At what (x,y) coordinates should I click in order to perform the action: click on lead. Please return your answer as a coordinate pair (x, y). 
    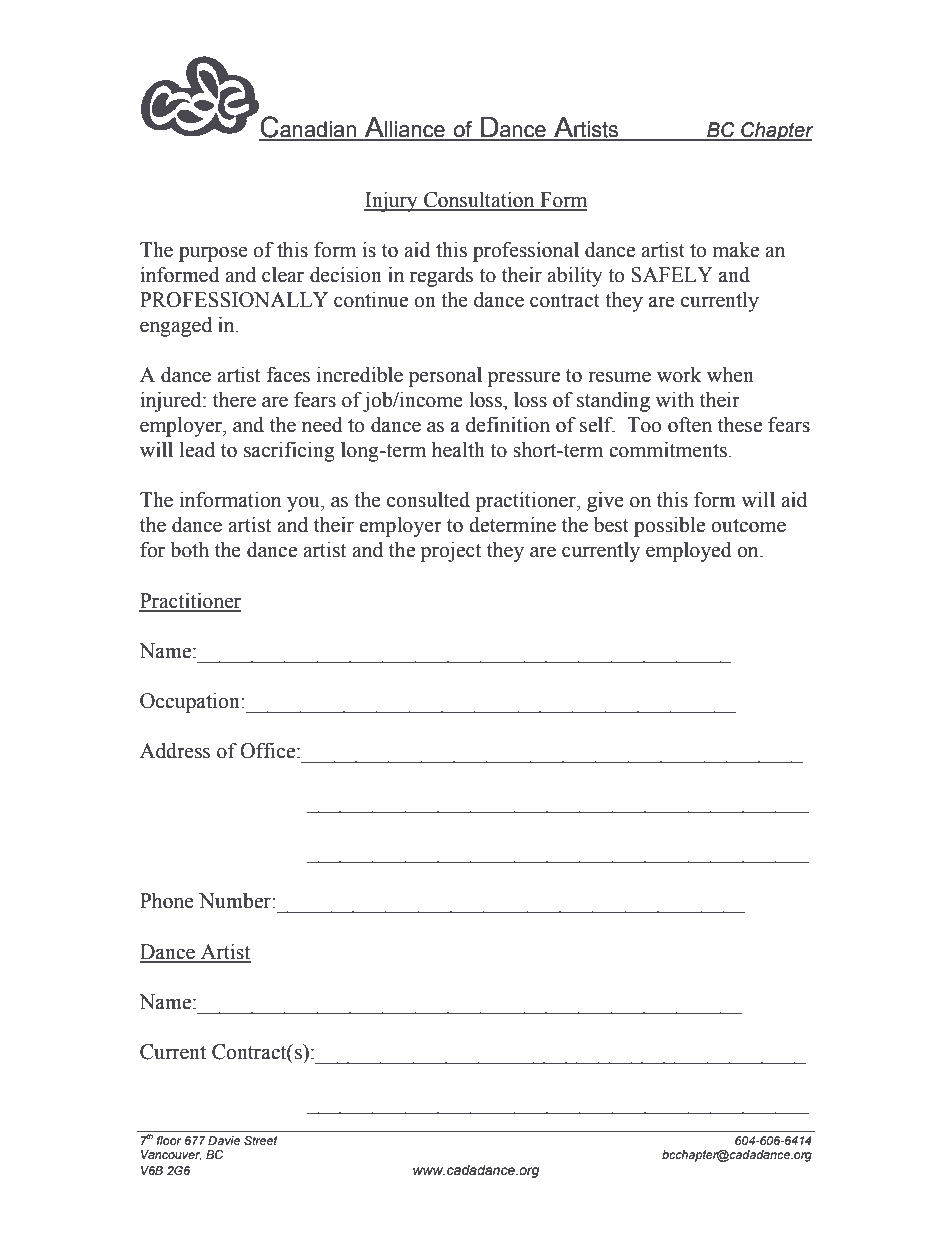
    Looking at the image, I should click on (197, 450).
